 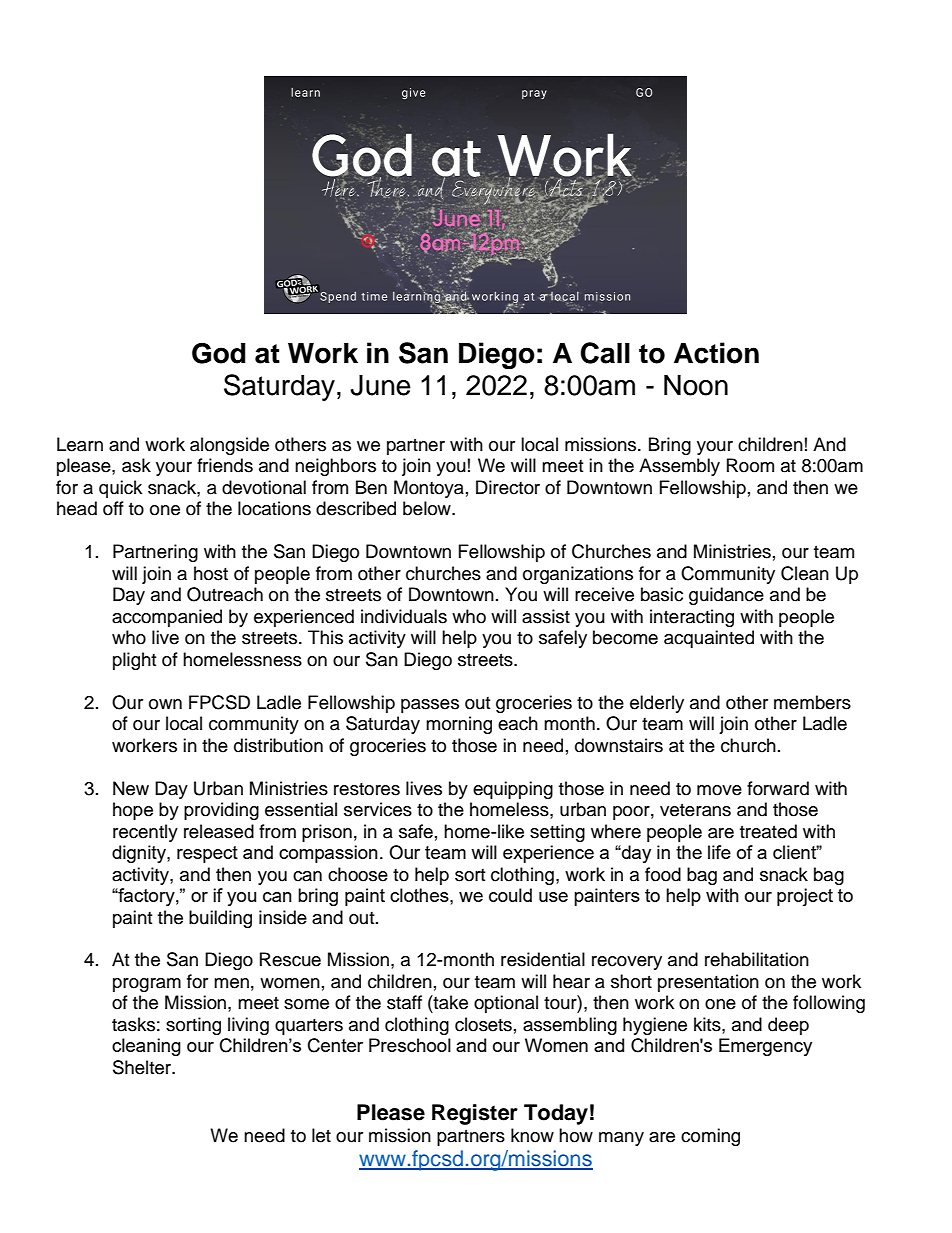 What do you see at coordinates (719, 852) in the page?
I see `life` at bounding box center [719, 852].
